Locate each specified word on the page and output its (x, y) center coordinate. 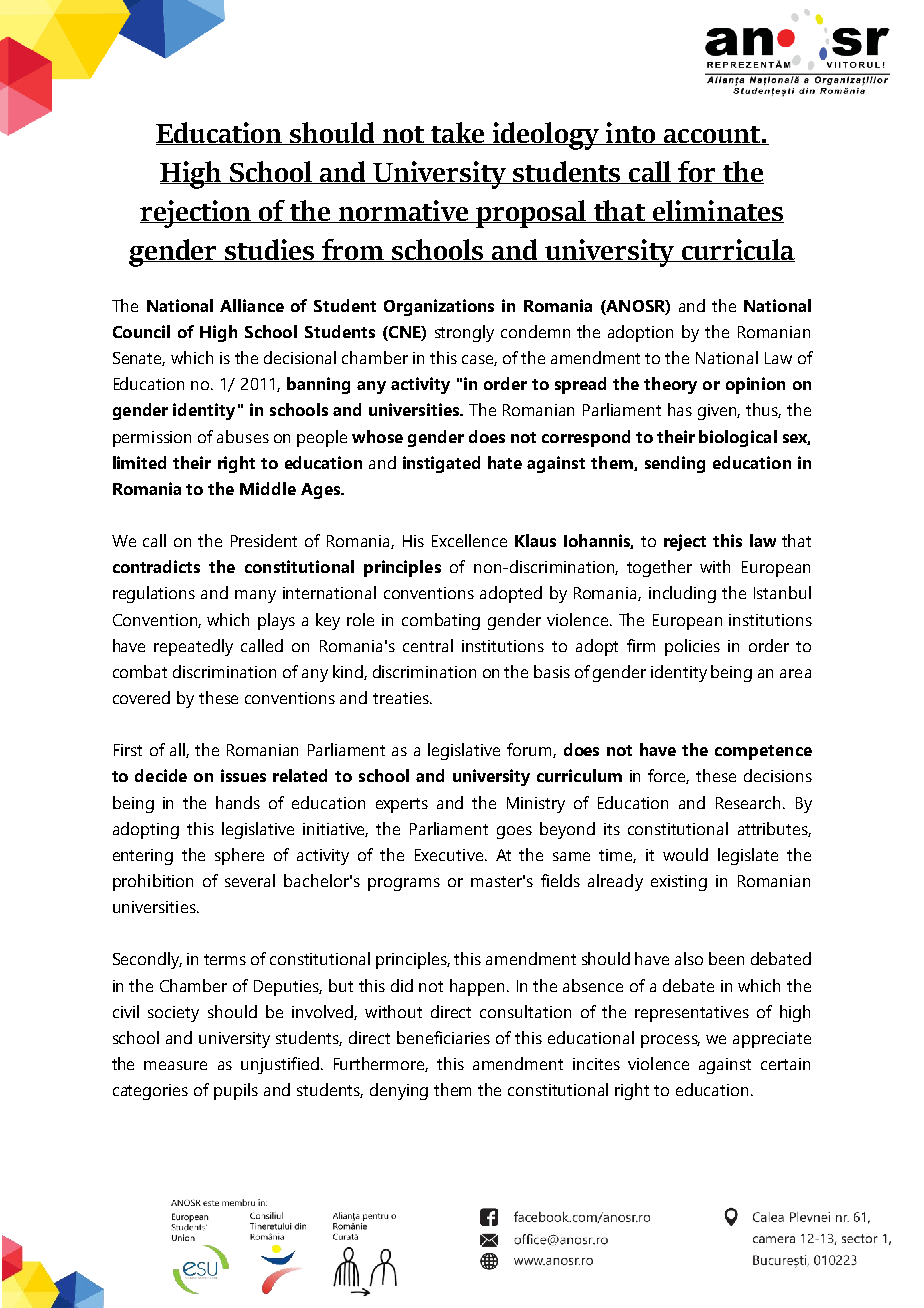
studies (270, 250)
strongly (464, 333)
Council (141, 331)
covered (141, 697)
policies (692, 647)
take (458, 133)
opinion (755, 385)
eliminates (717, 211)
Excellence (469, 540)
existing (679, 883)
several (250, 880)
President (264, 540)
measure (175, 1065)
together (659, 568)
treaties (402, 698)
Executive (450, 855)
